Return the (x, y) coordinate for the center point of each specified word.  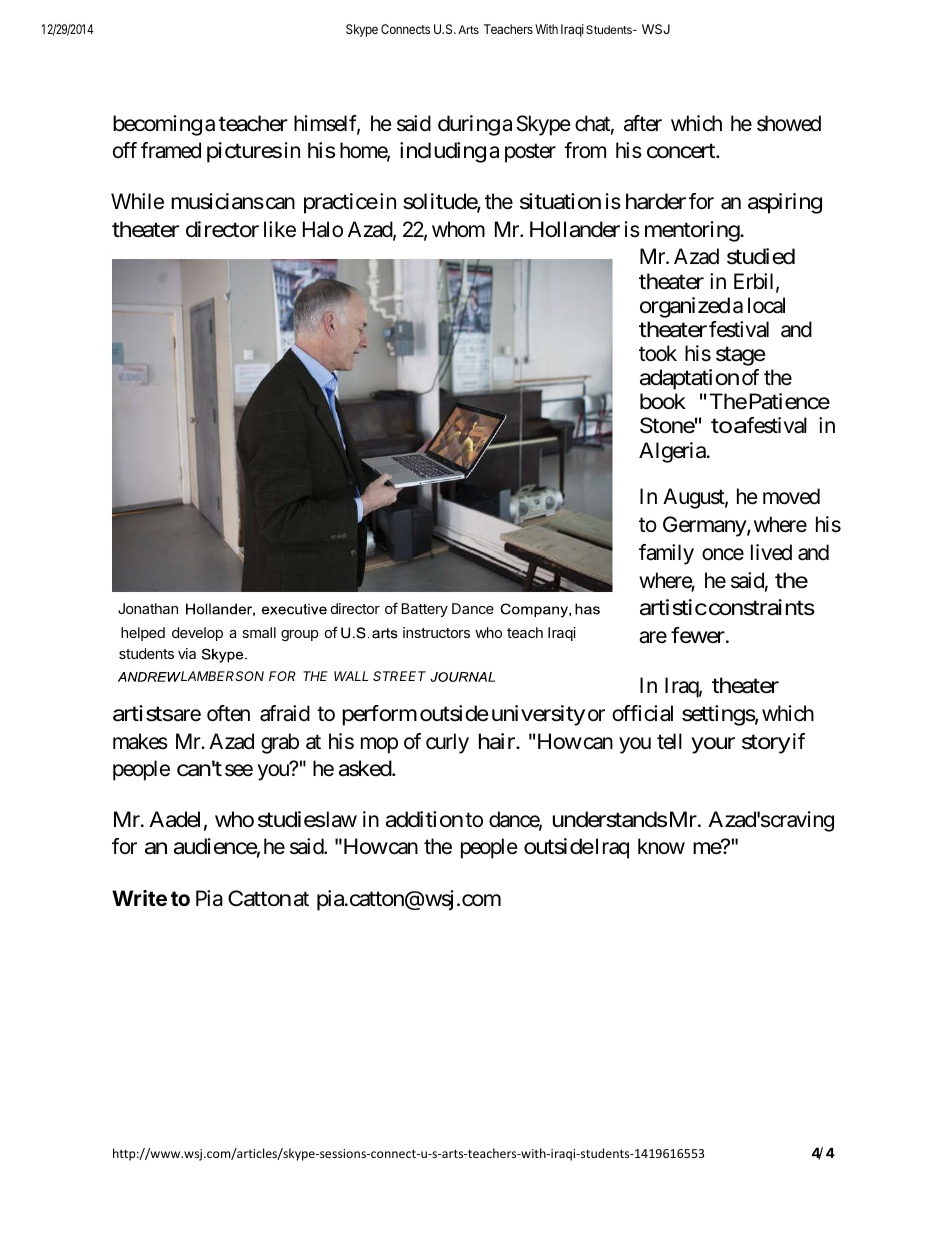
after (643, 123)
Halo (323, 229)
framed (171, 150)
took (658, 353)
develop (197, 634)
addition (424, 819)
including (443, 152)
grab (280, 743)
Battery (424, 610)
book (663, 401)
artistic (673, 607)
